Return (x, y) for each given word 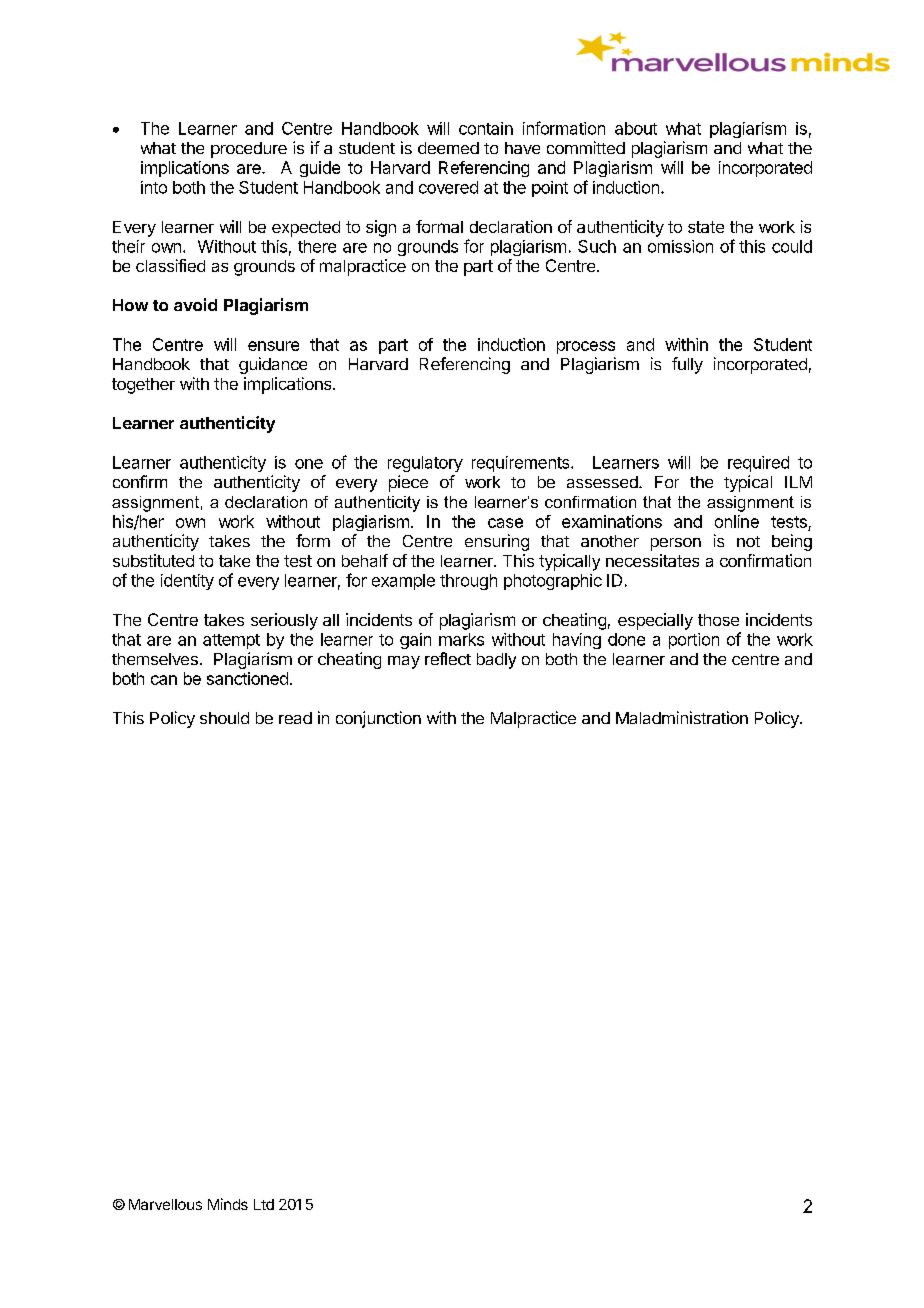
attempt (231, 641)
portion (694, 641)
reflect (448, 658)
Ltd (264, 1204)
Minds (228, 1204)
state (706, 227)
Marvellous (165, 1204)
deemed (448, 148)
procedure (249, 150)
